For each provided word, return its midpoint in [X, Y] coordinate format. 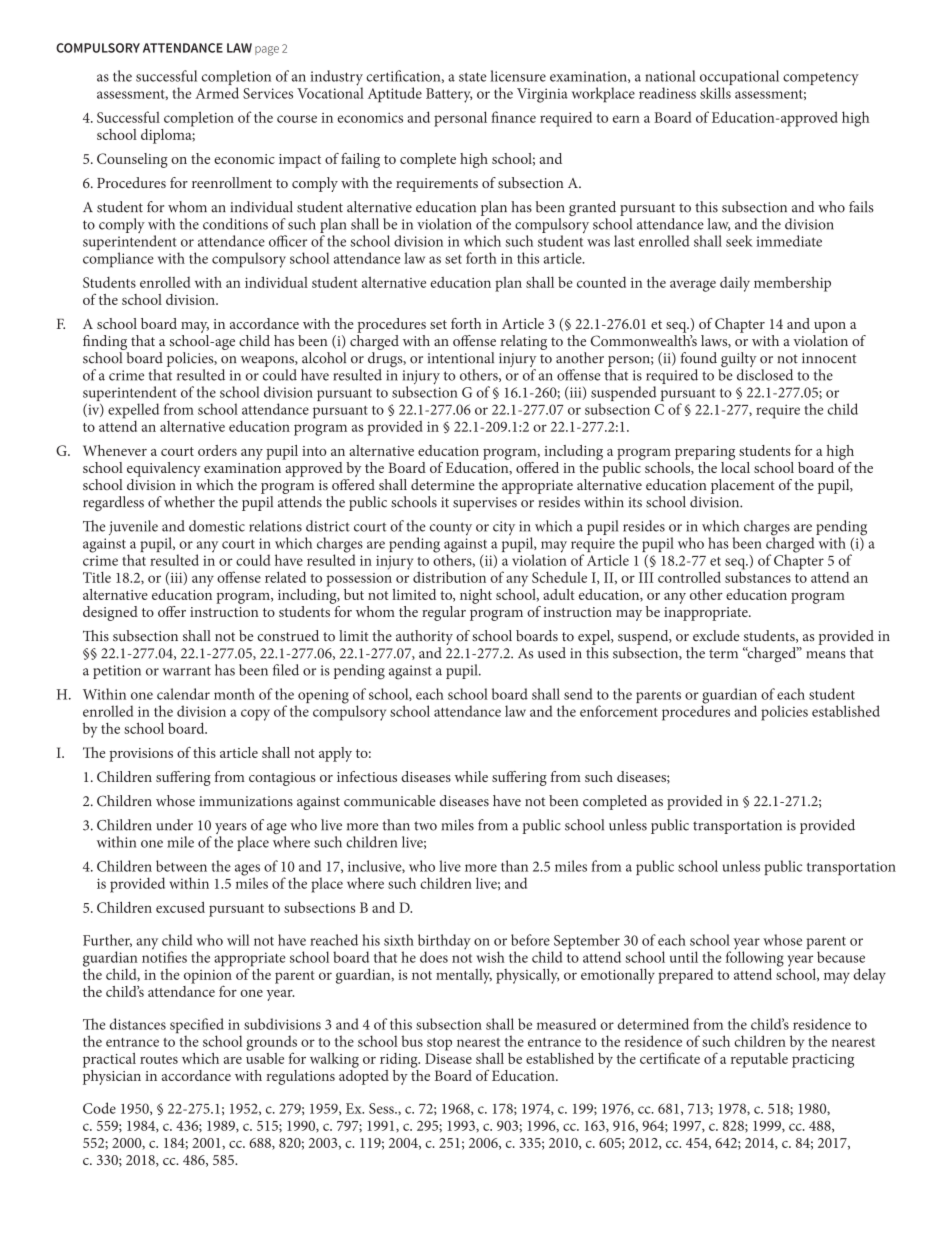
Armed [217, 93]
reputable [759, 1060]
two [425, 826]
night [476, 596]
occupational [739, 79]
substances [758, 576]
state [473, 77]
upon [830, 327]
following [755, 959]
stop [439, 1044]
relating [523, 342]
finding [105, 342]
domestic [217, 526]
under [174, 825]
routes [159, 1059]
